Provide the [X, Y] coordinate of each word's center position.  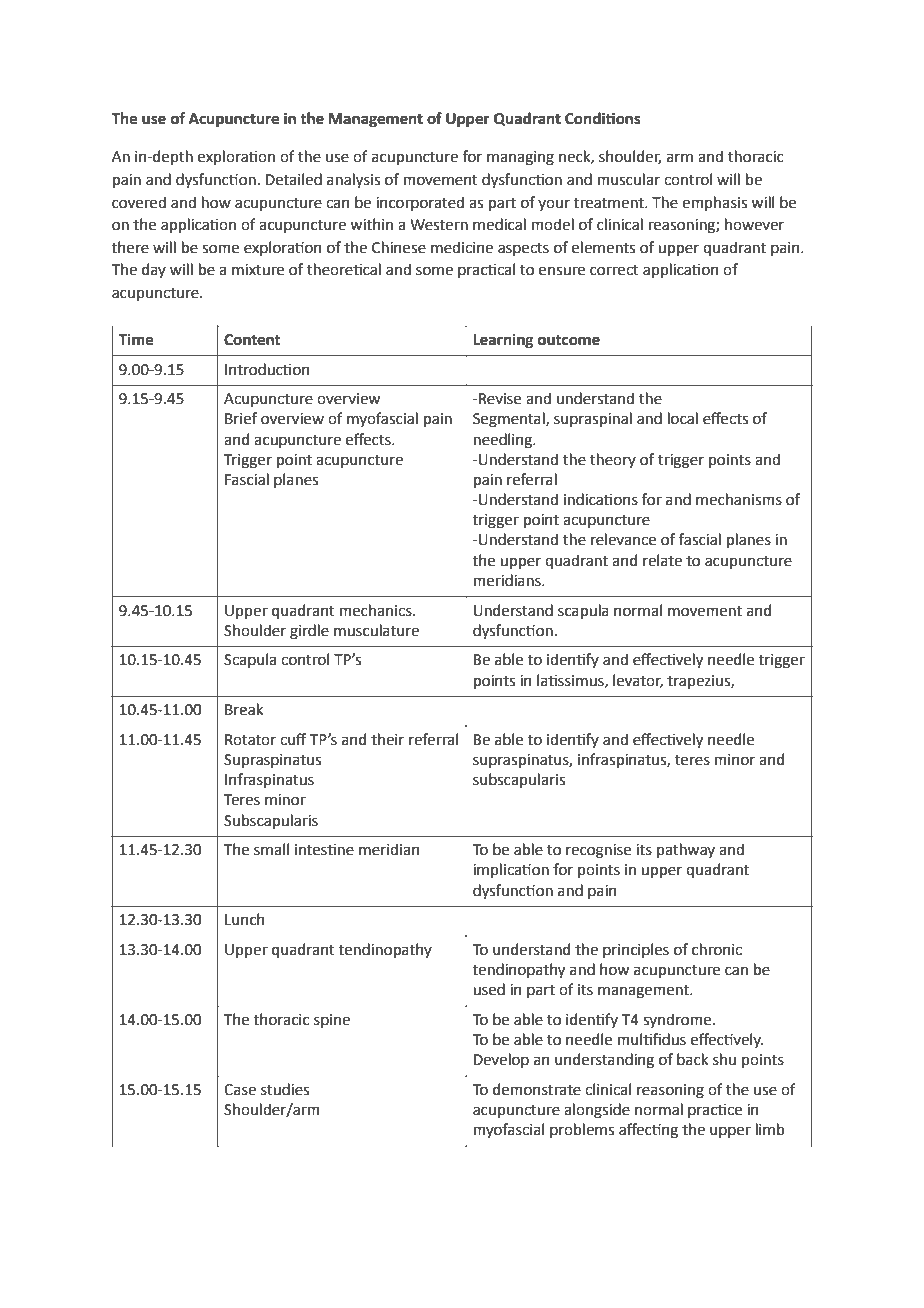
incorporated [420, 203]
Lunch [244, 919]
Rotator [250, 740]
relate [662, 560]
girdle [309, 632]
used [489, 989]
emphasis [714, 203]
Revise [499, 399]
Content [252, 340]
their [387, 739]
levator [638, 681]
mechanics [377, 610]
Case [240, 1090]
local [683, 418]
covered [139, 202]
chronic [717, 949]
